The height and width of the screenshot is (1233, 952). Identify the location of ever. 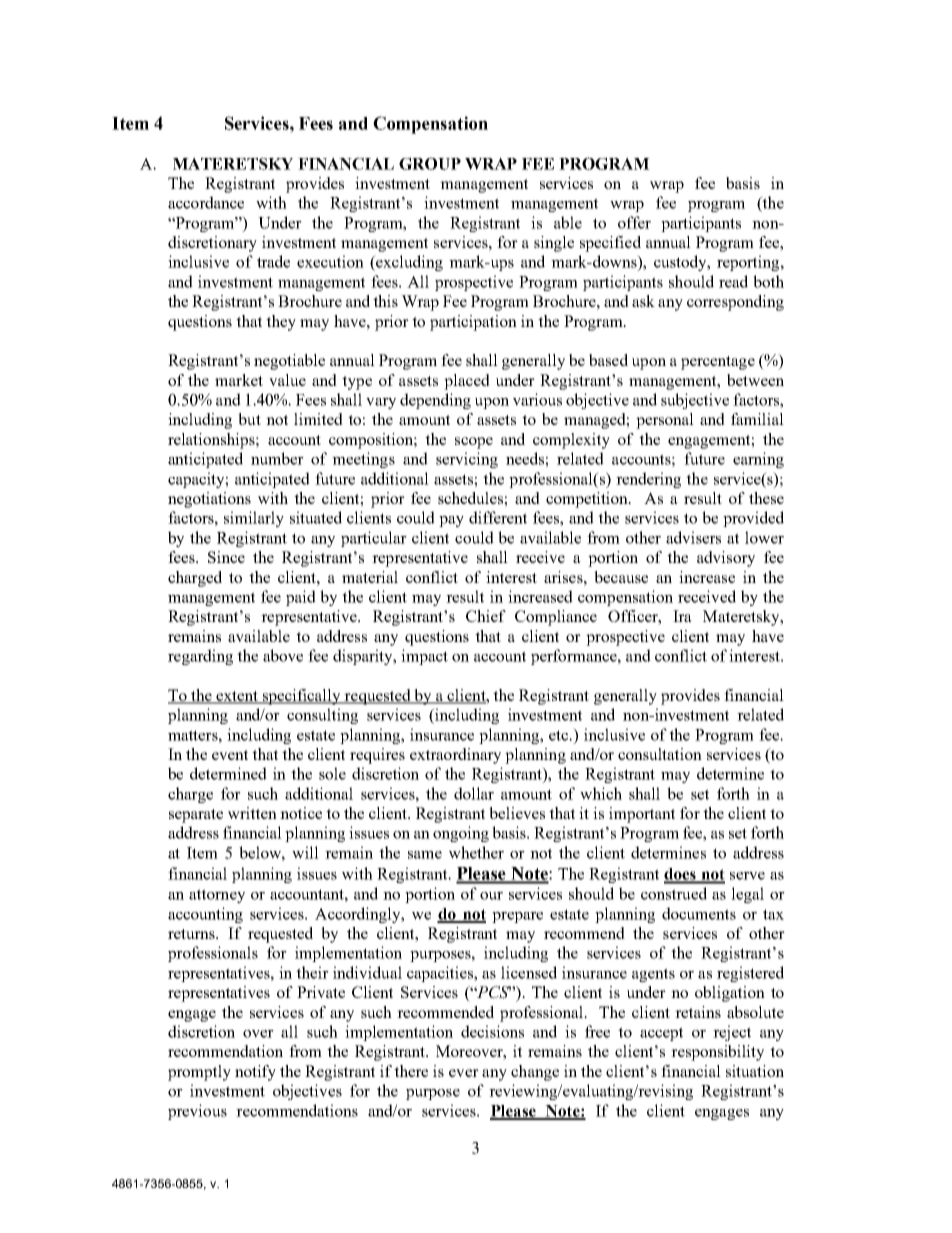
(464, 1073).
